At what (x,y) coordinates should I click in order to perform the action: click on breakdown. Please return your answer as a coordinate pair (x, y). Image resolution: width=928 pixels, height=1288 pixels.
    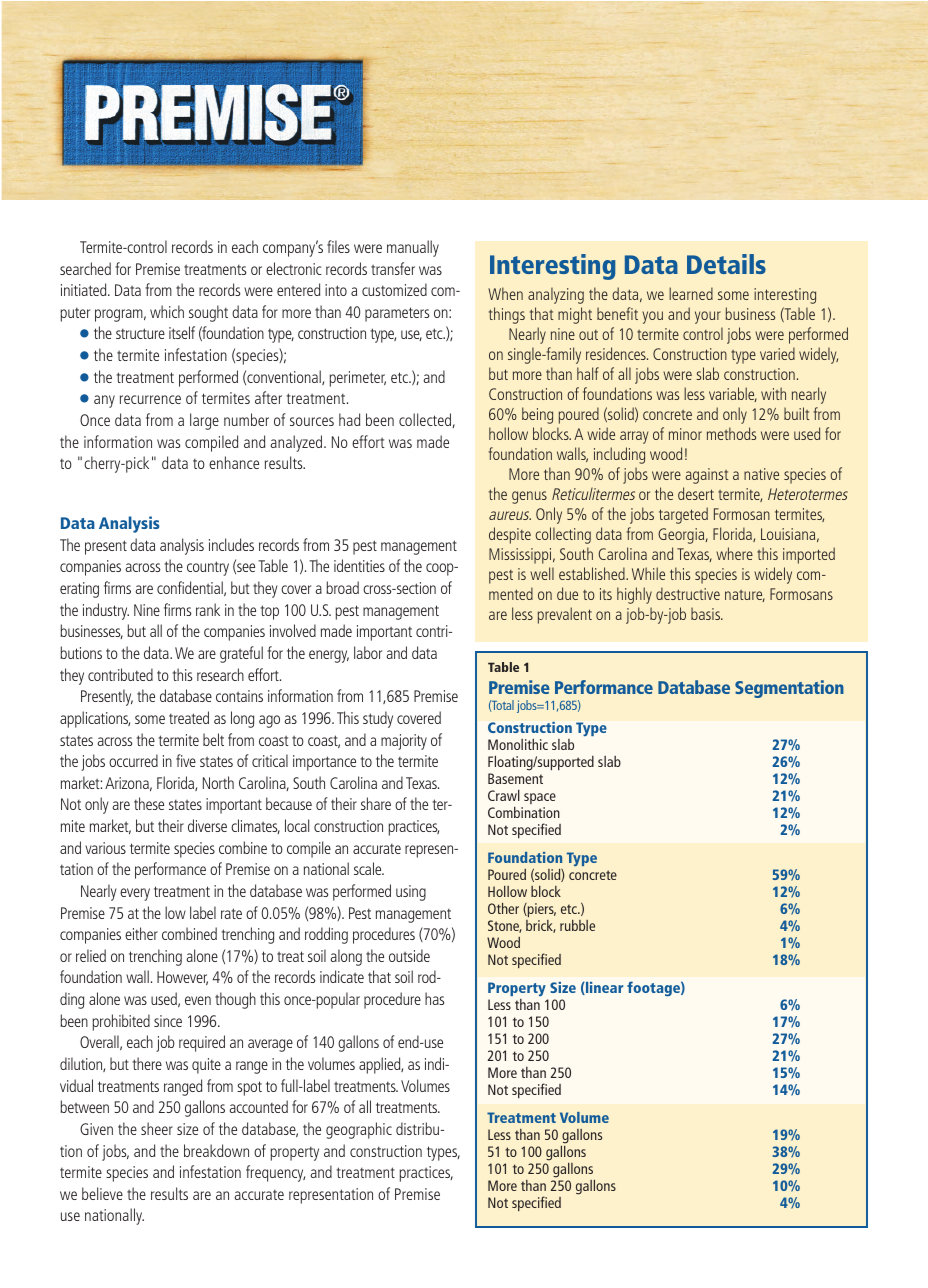
    Looking at the image, I should click on (216, 1150).
